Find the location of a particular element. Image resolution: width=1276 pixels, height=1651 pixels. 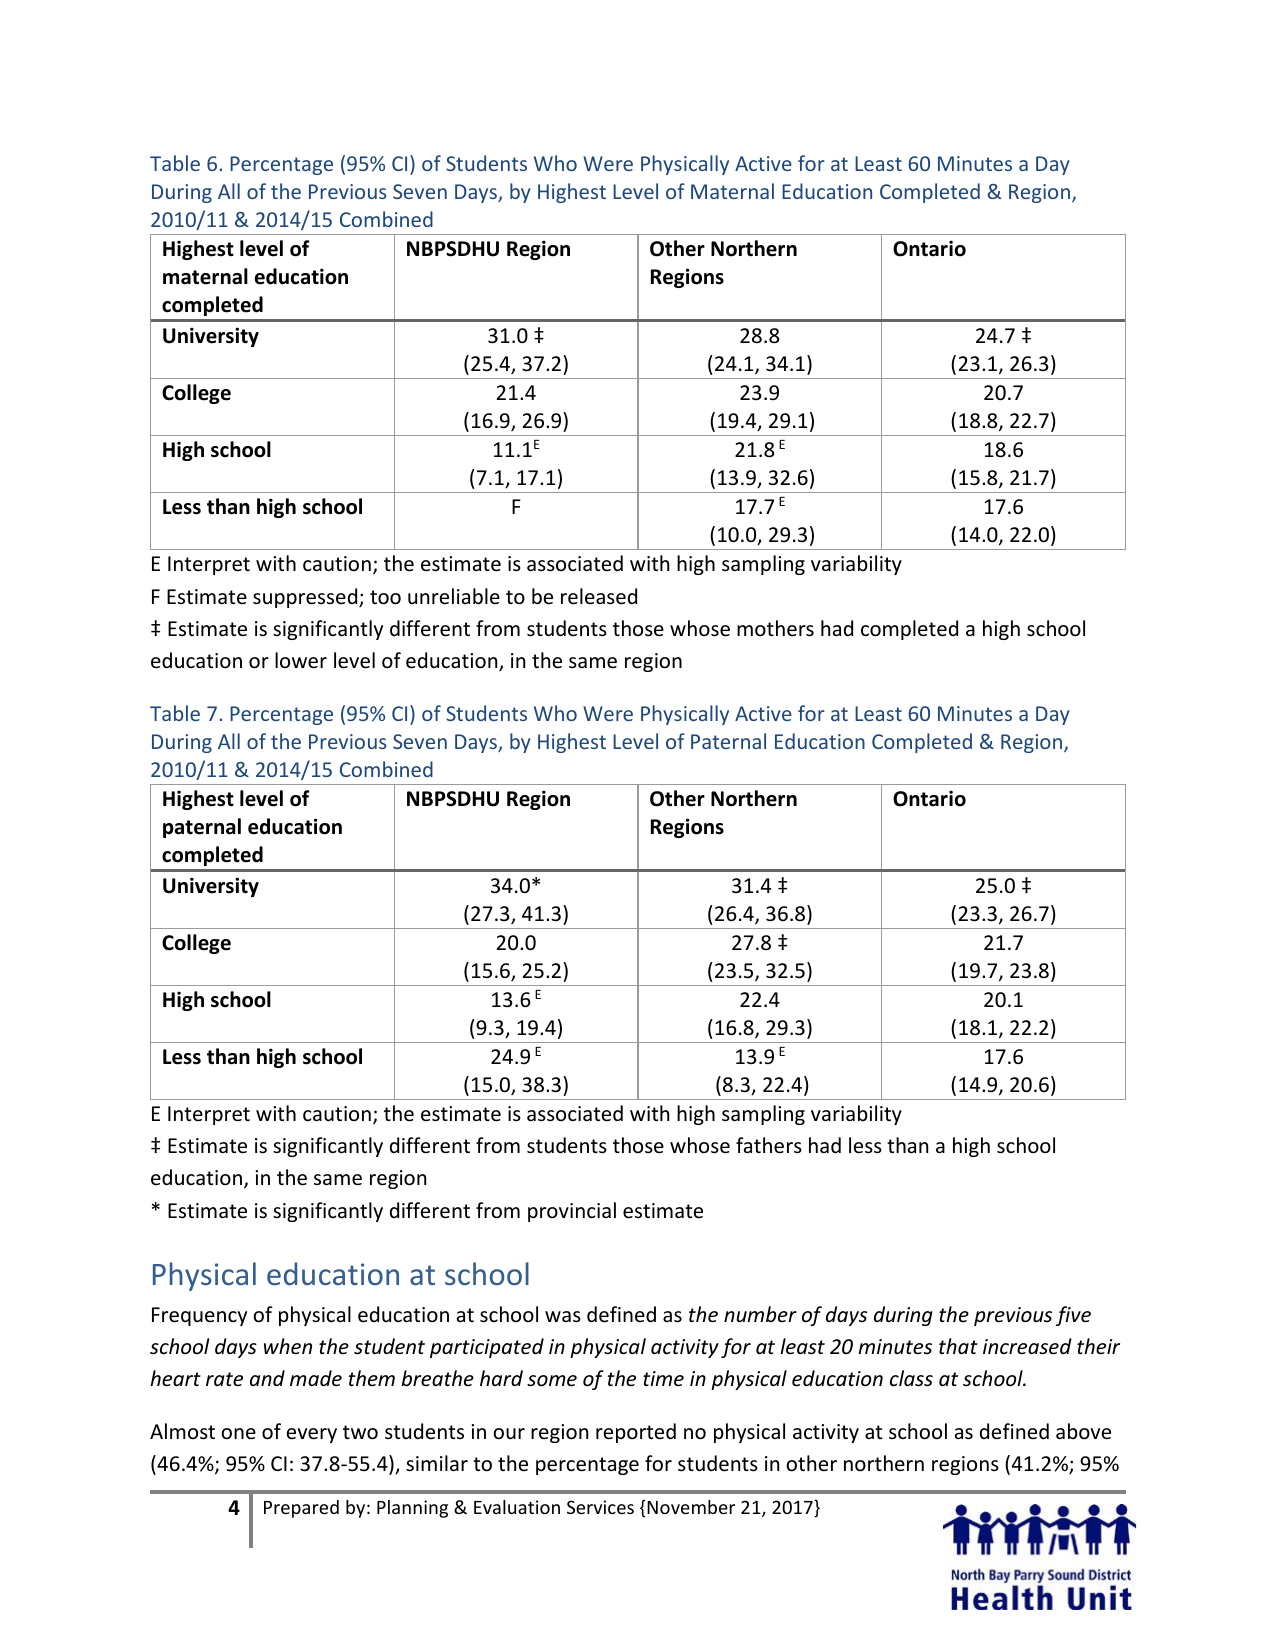

five is located at coordinates (1073, 1316).
